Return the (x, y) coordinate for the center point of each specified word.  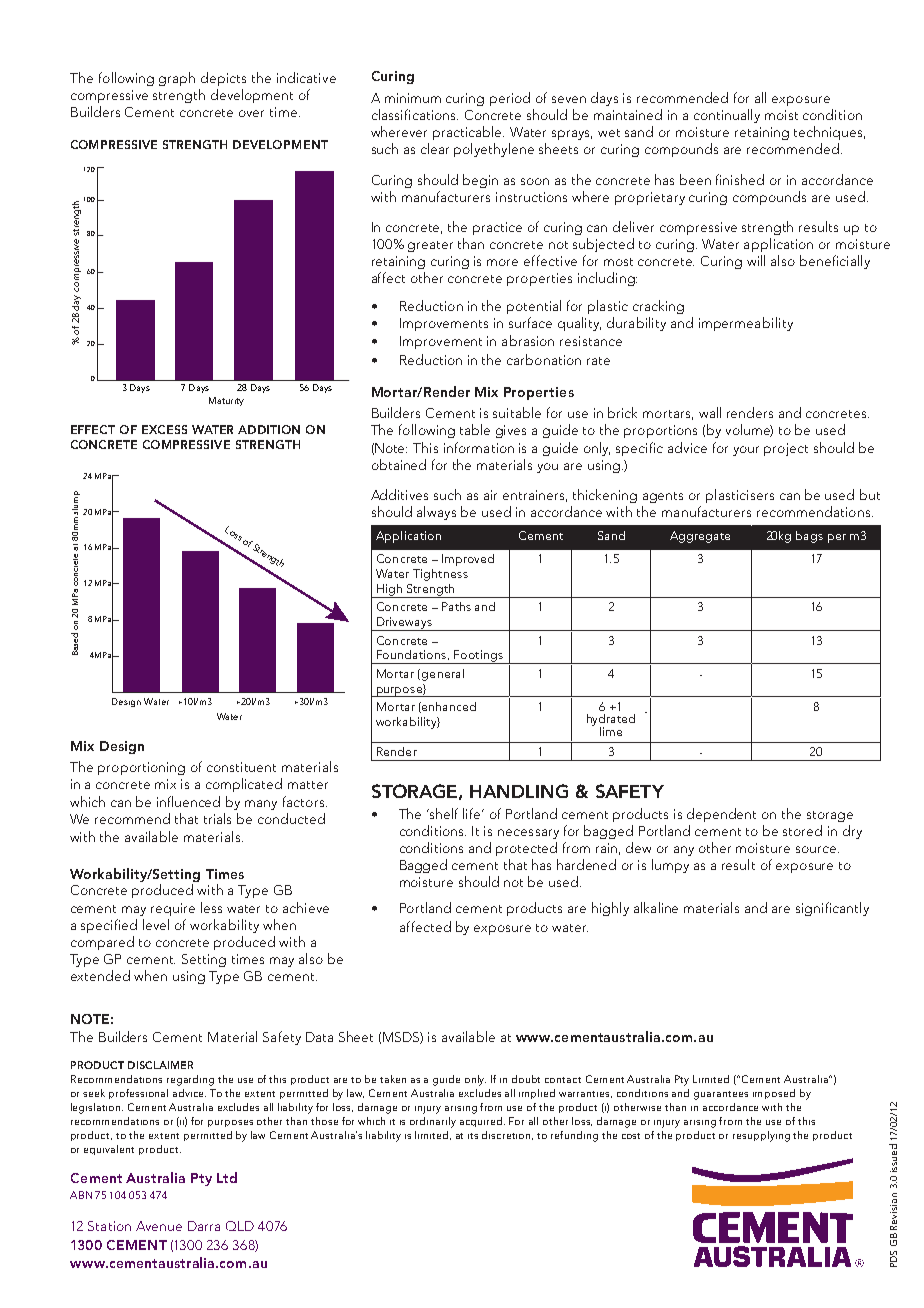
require (173, 909)
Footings (478, 657)
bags (809, 537)
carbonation (544, 359)
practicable (468, 133)
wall (710, 412)
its (473, 1136)
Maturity (226, 401)
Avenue (159, 1226)
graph (177, 79)
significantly (832, 909)
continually (727, 116)
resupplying (761, 1136)
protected (526, 849)
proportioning (141, 768)
